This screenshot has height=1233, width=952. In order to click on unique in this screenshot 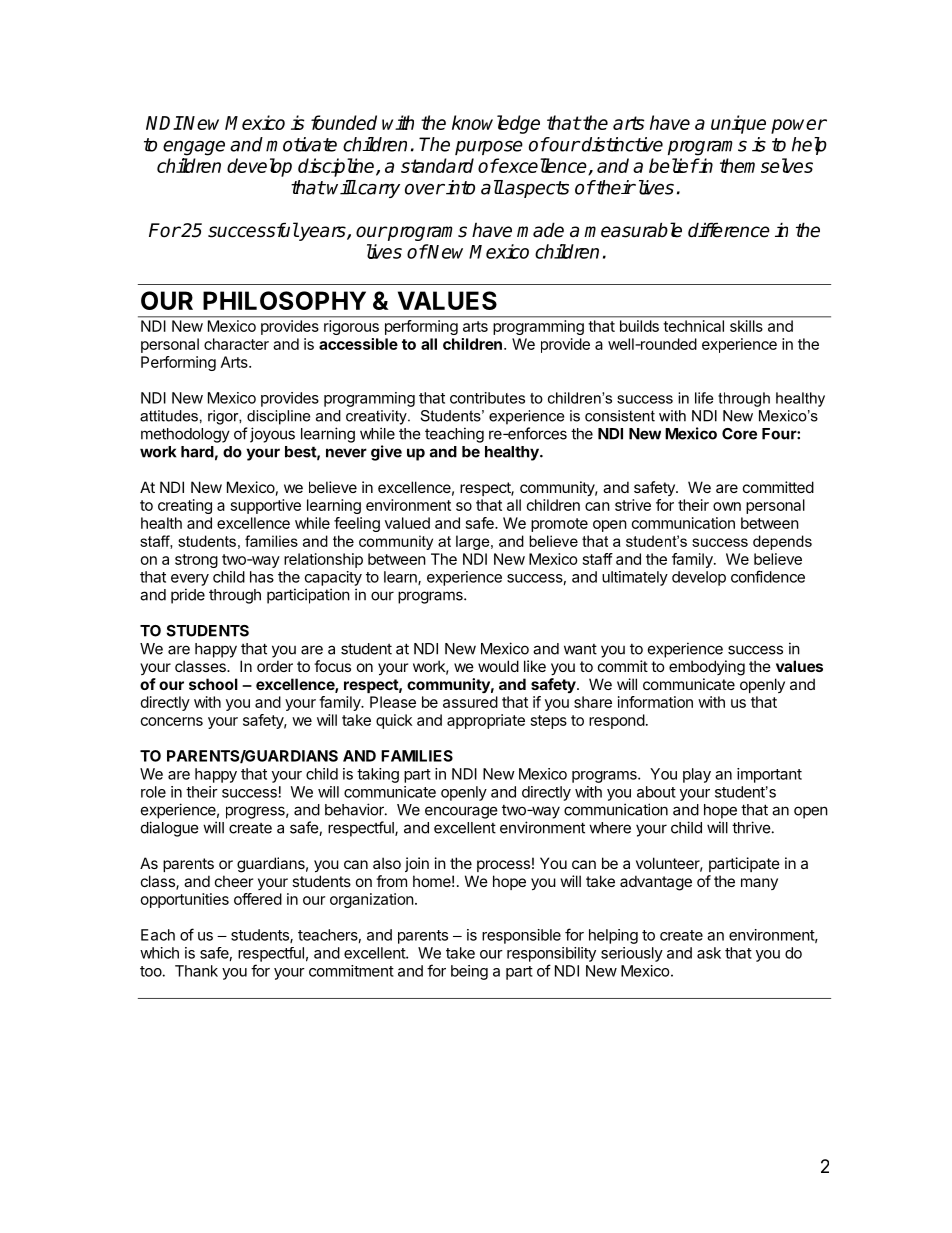, I will do `click(738, 124)`.
